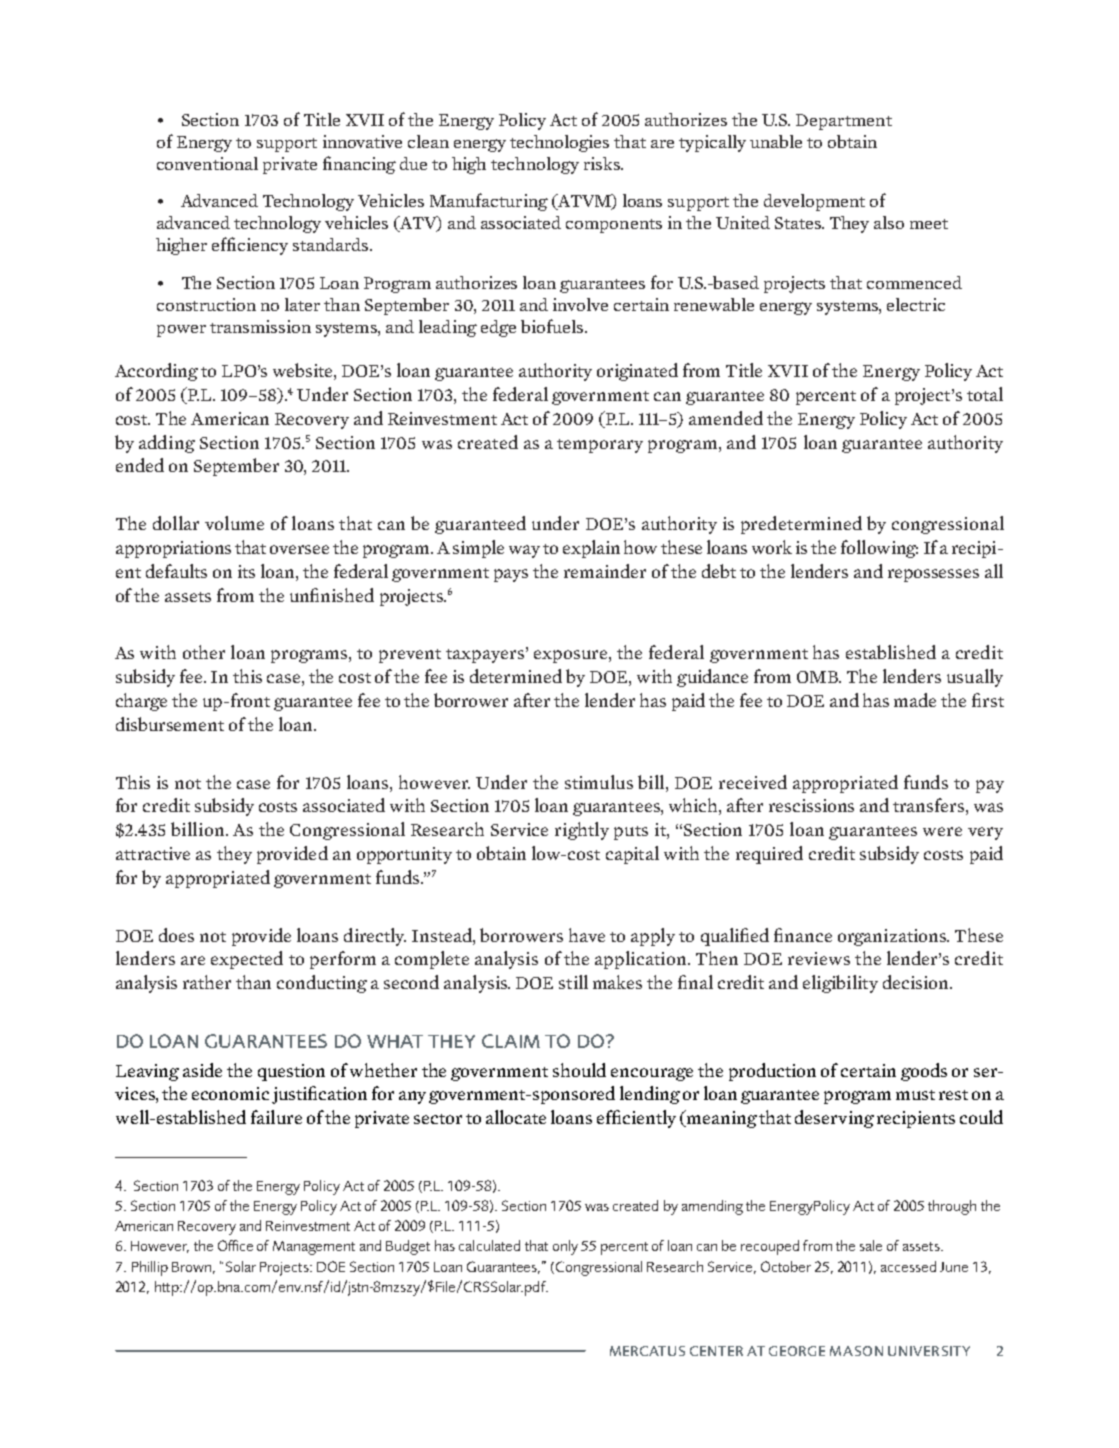 The height and width of the screenshot is (1448, 1119). I want to click on technologies, so click(559, 143).
